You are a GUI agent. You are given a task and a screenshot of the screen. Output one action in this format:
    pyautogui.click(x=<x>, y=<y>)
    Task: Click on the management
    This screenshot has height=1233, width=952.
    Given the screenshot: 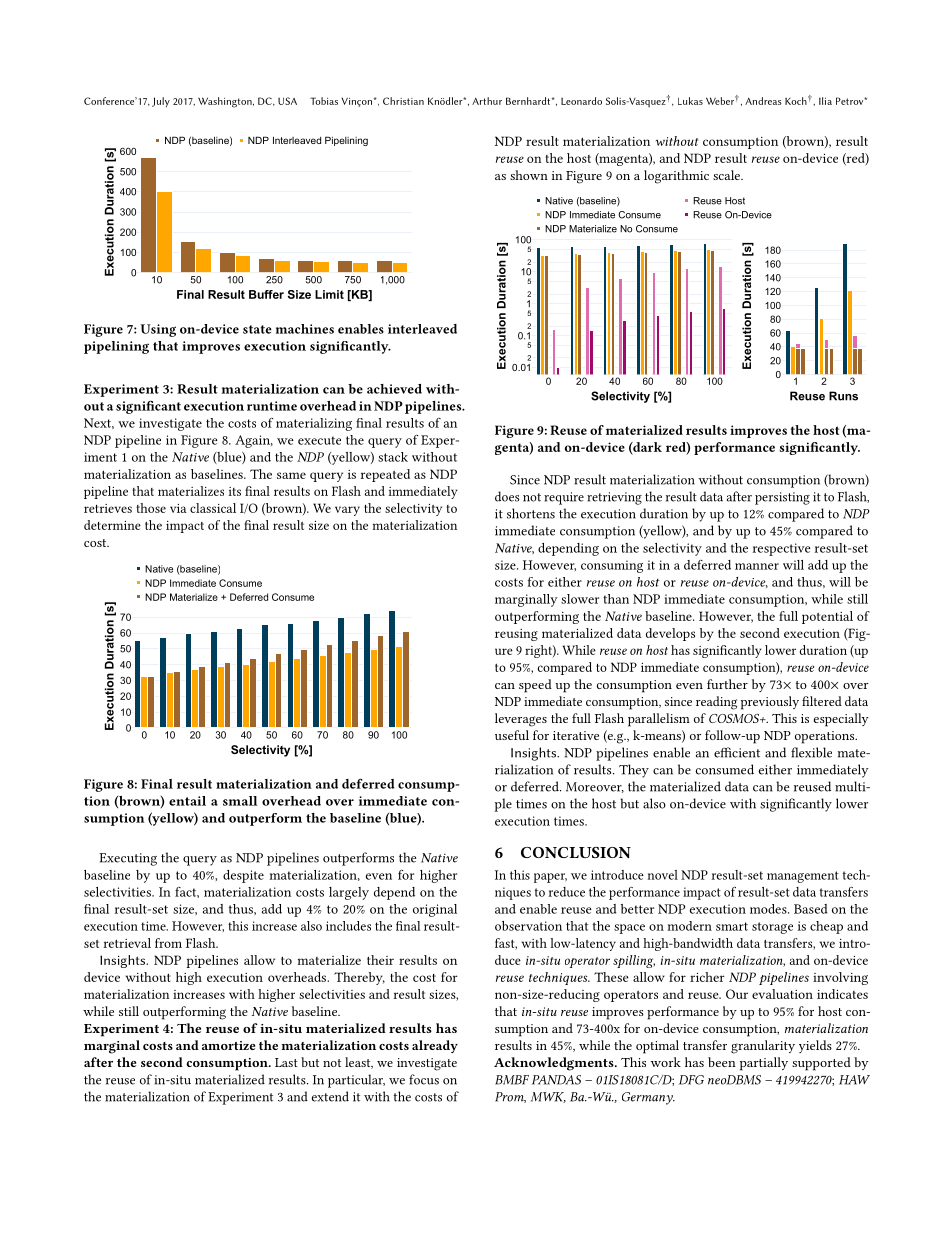 What is the action you would take?
    pyautogui.click(x=803, y=877)
